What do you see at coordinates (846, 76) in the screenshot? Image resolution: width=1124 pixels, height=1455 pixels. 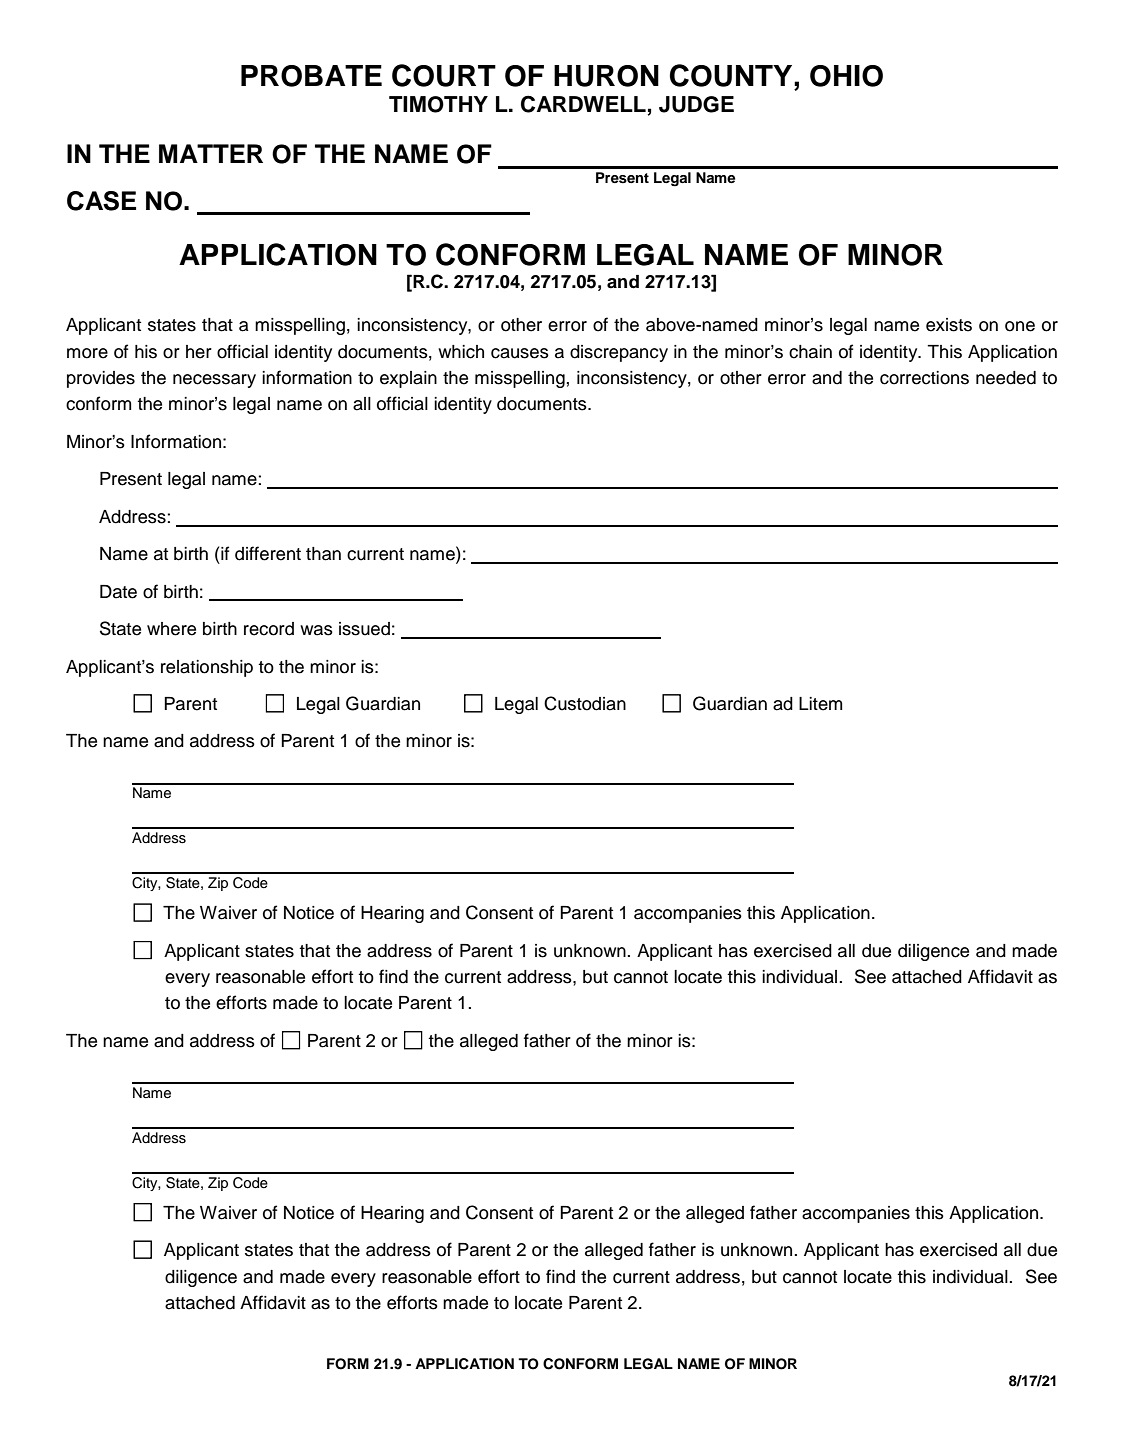 I see `OHIO` at bounding box center [846, 76].
